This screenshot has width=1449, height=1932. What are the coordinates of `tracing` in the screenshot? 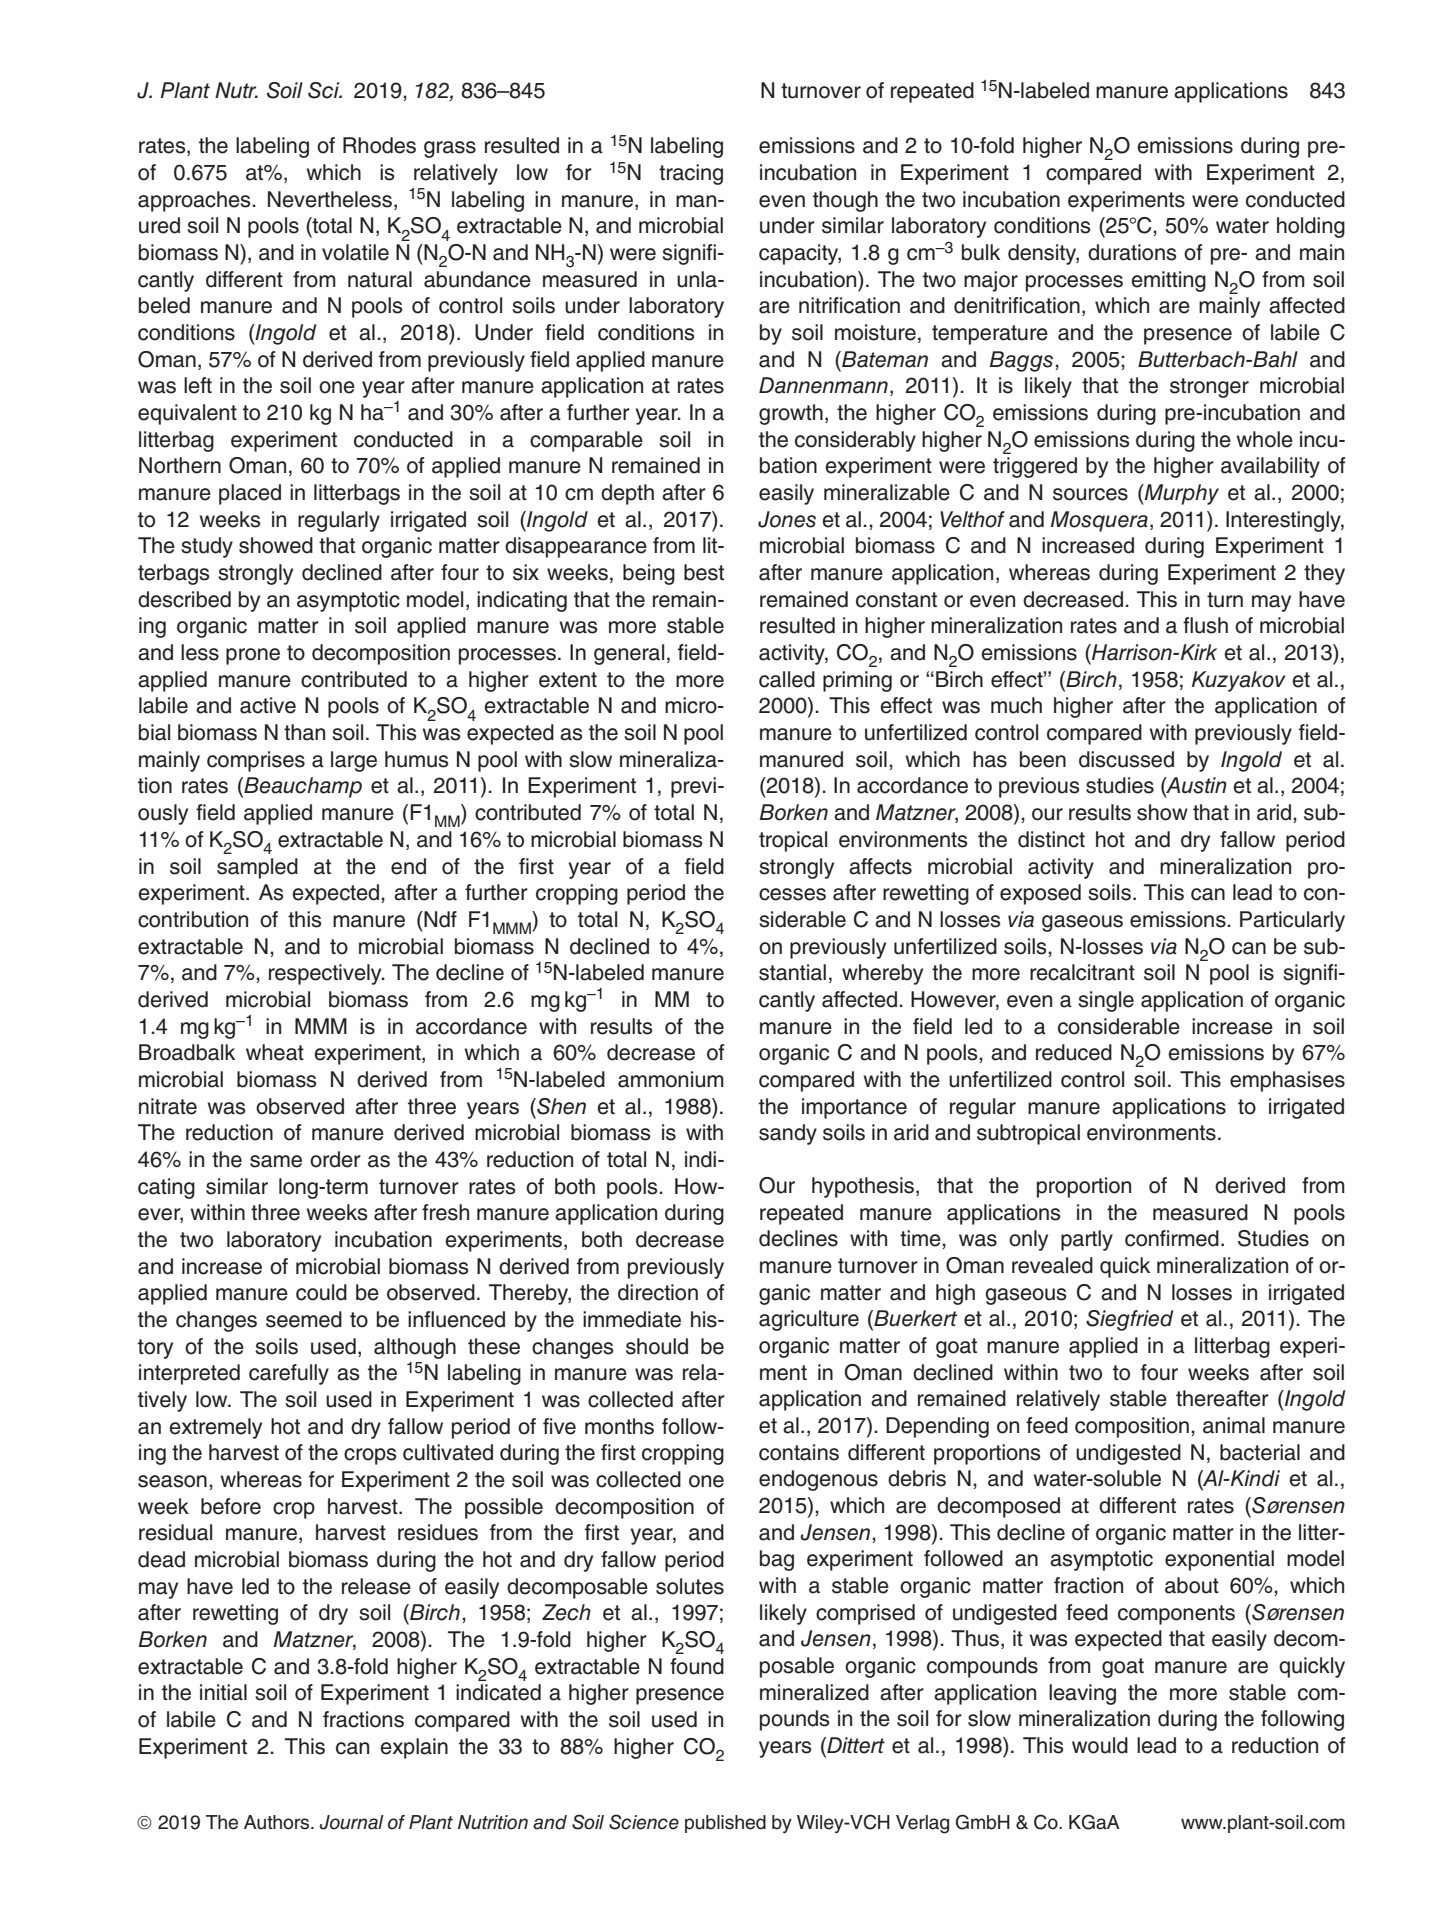 It's located at (691, 174).
